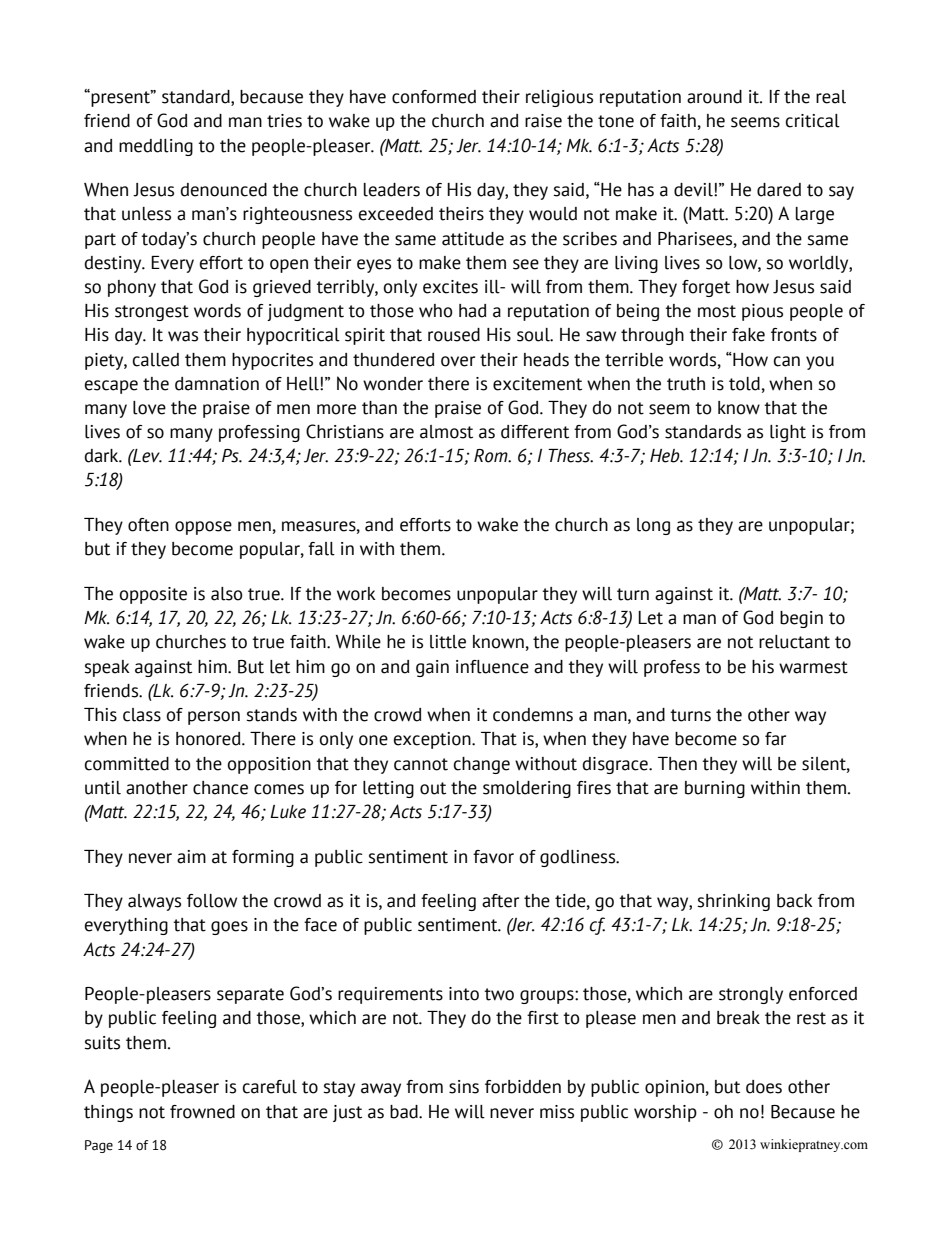  What do you see at coordinates (714, 97) in the document?
I see `around` at bounding box center [714, 97].
